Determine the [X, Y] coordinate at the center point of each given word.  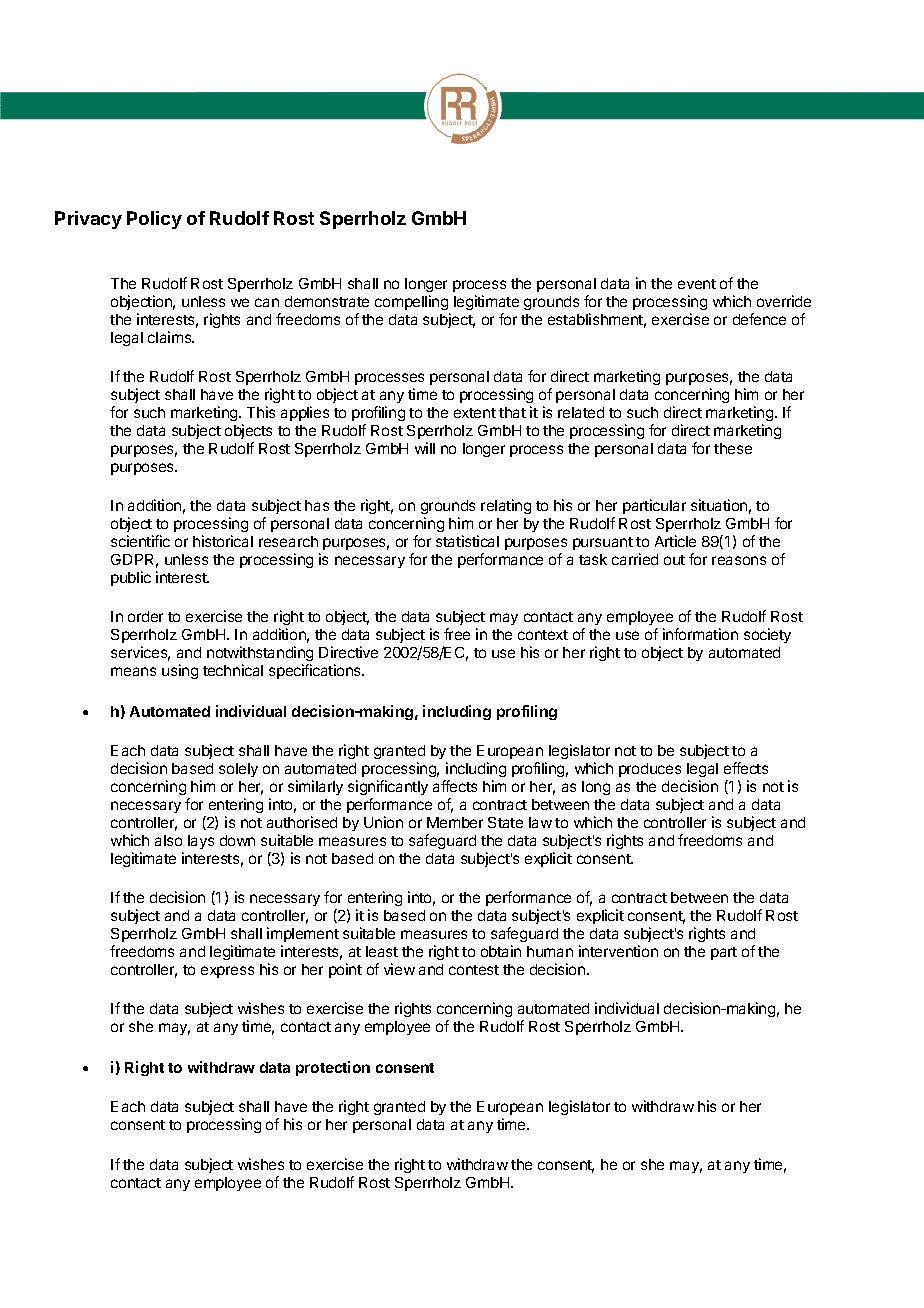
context [543, 635]
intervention [618, 951]
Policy [154, 220]
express [227, 972]
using [180, 671]
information [700, 634]
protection [333, 1068]
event [697, 284]
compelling [411, 302]
